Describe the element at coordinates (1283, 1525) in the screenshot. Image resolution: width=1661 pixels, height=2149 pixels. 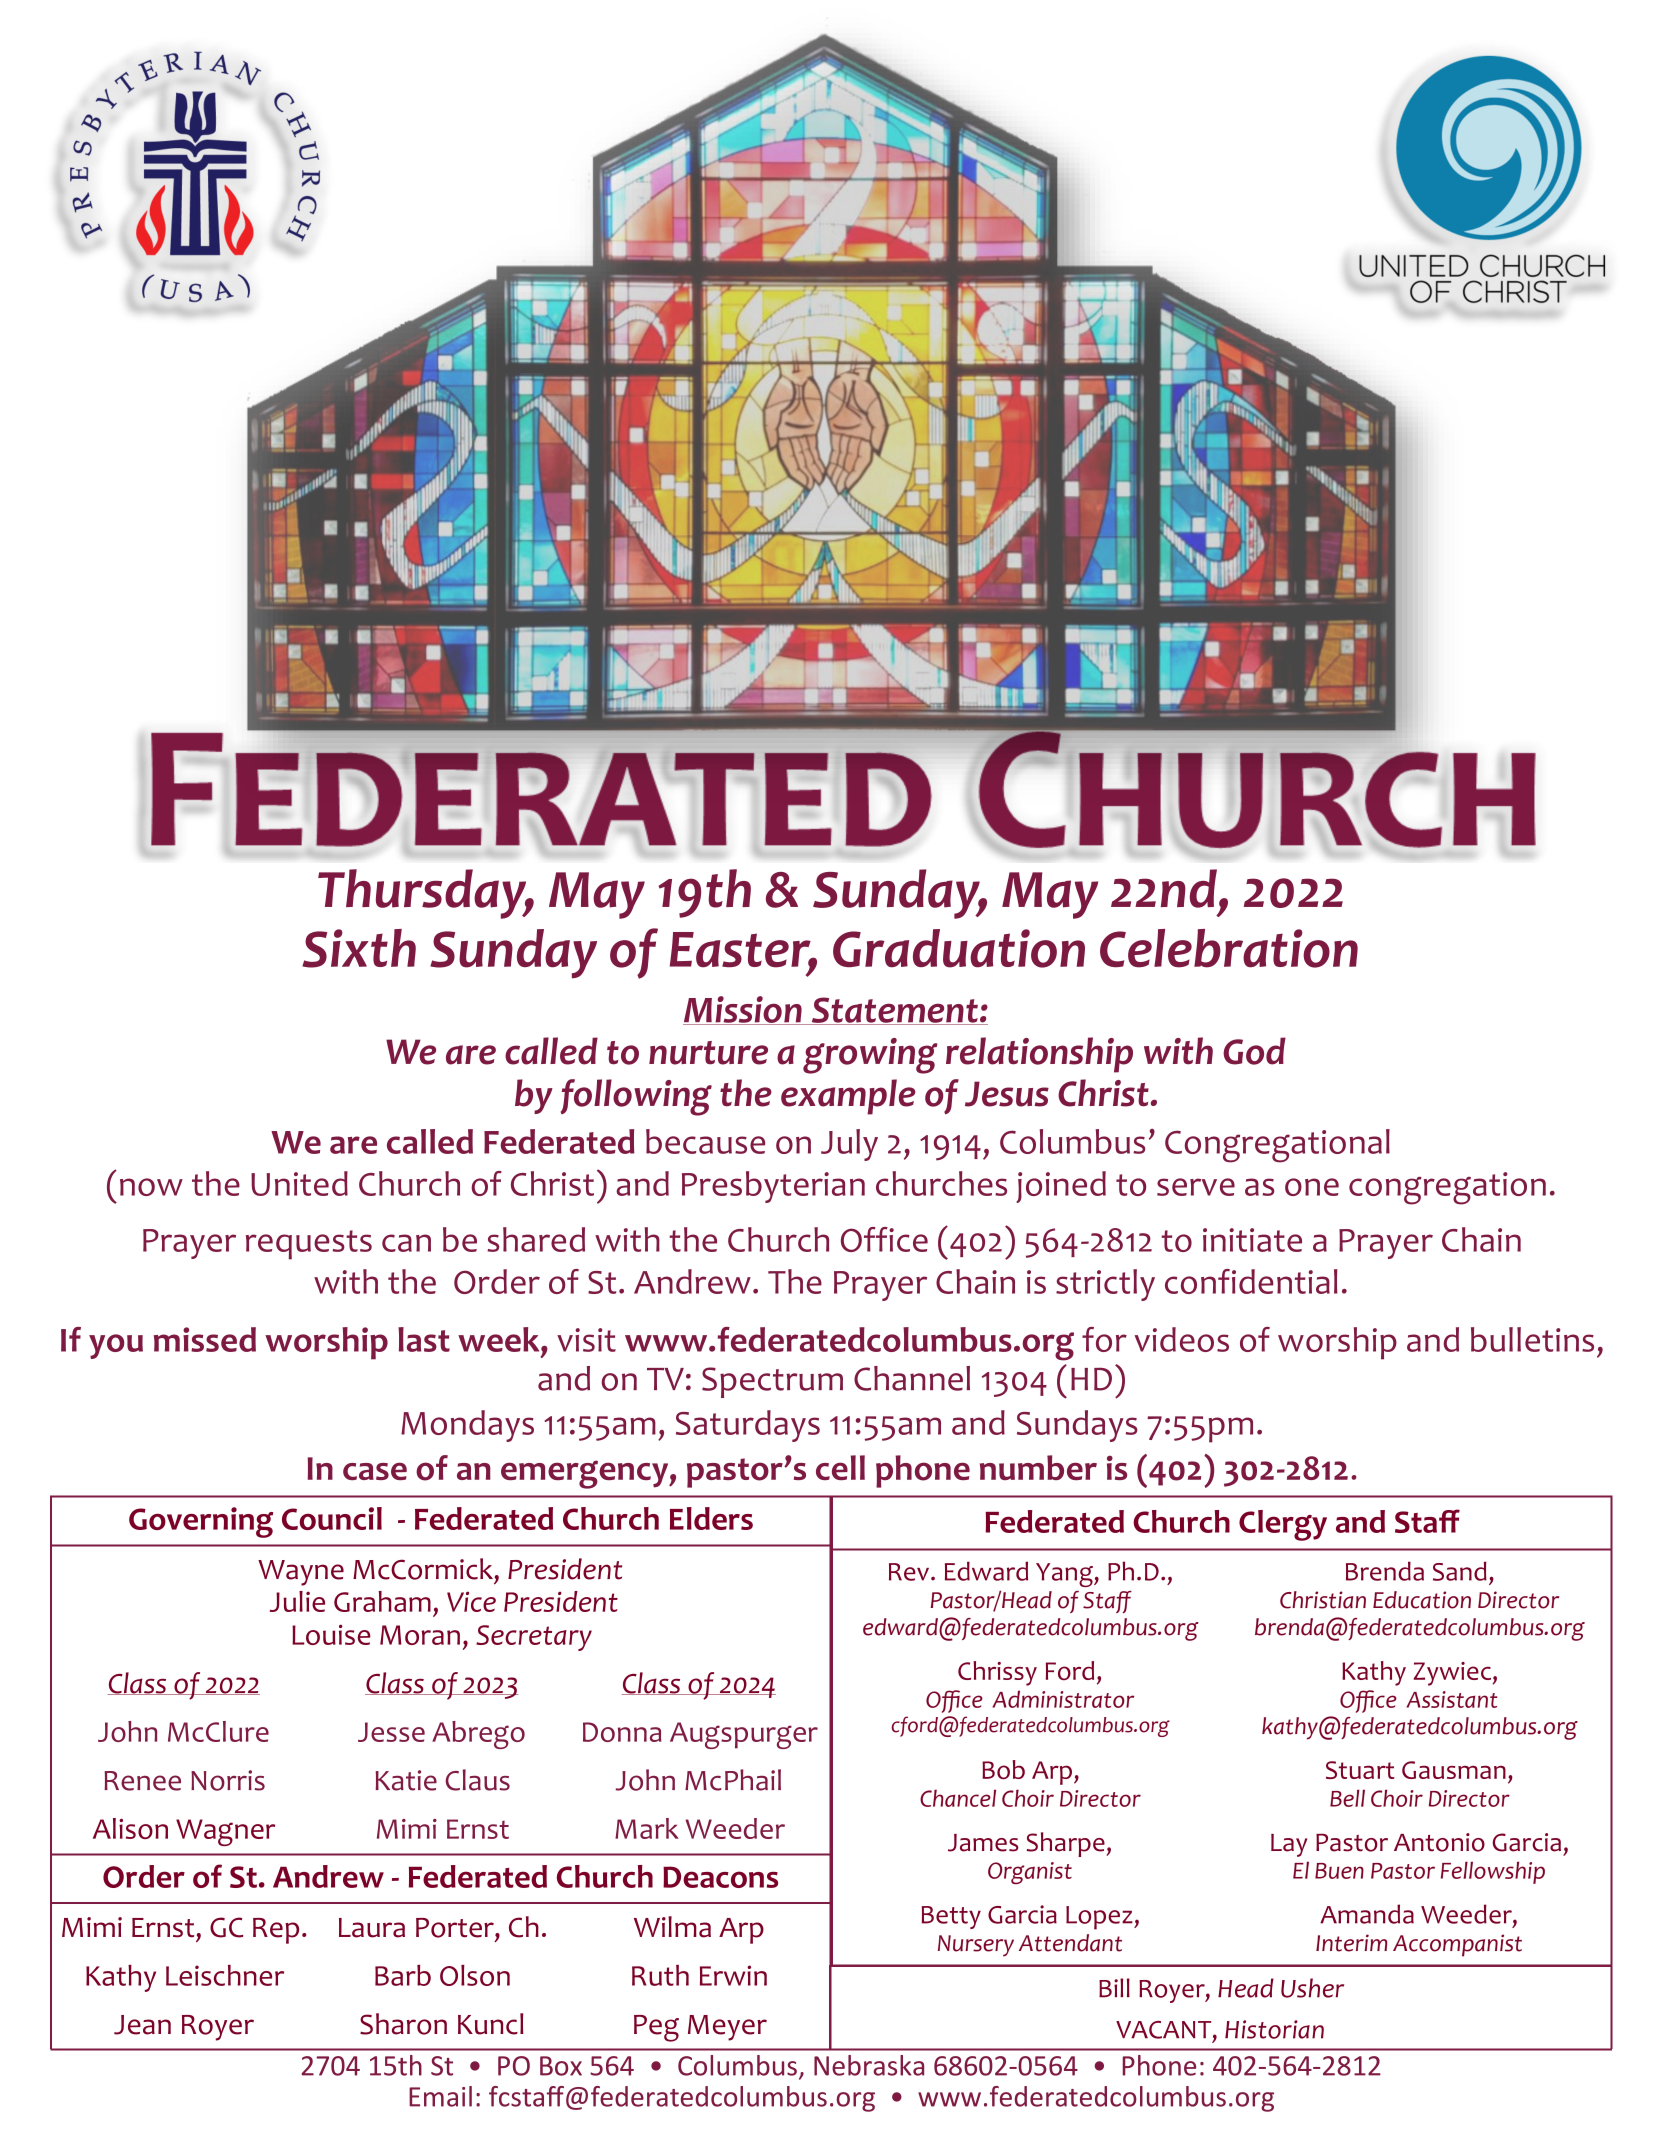
I see `Clergy` at that location.
